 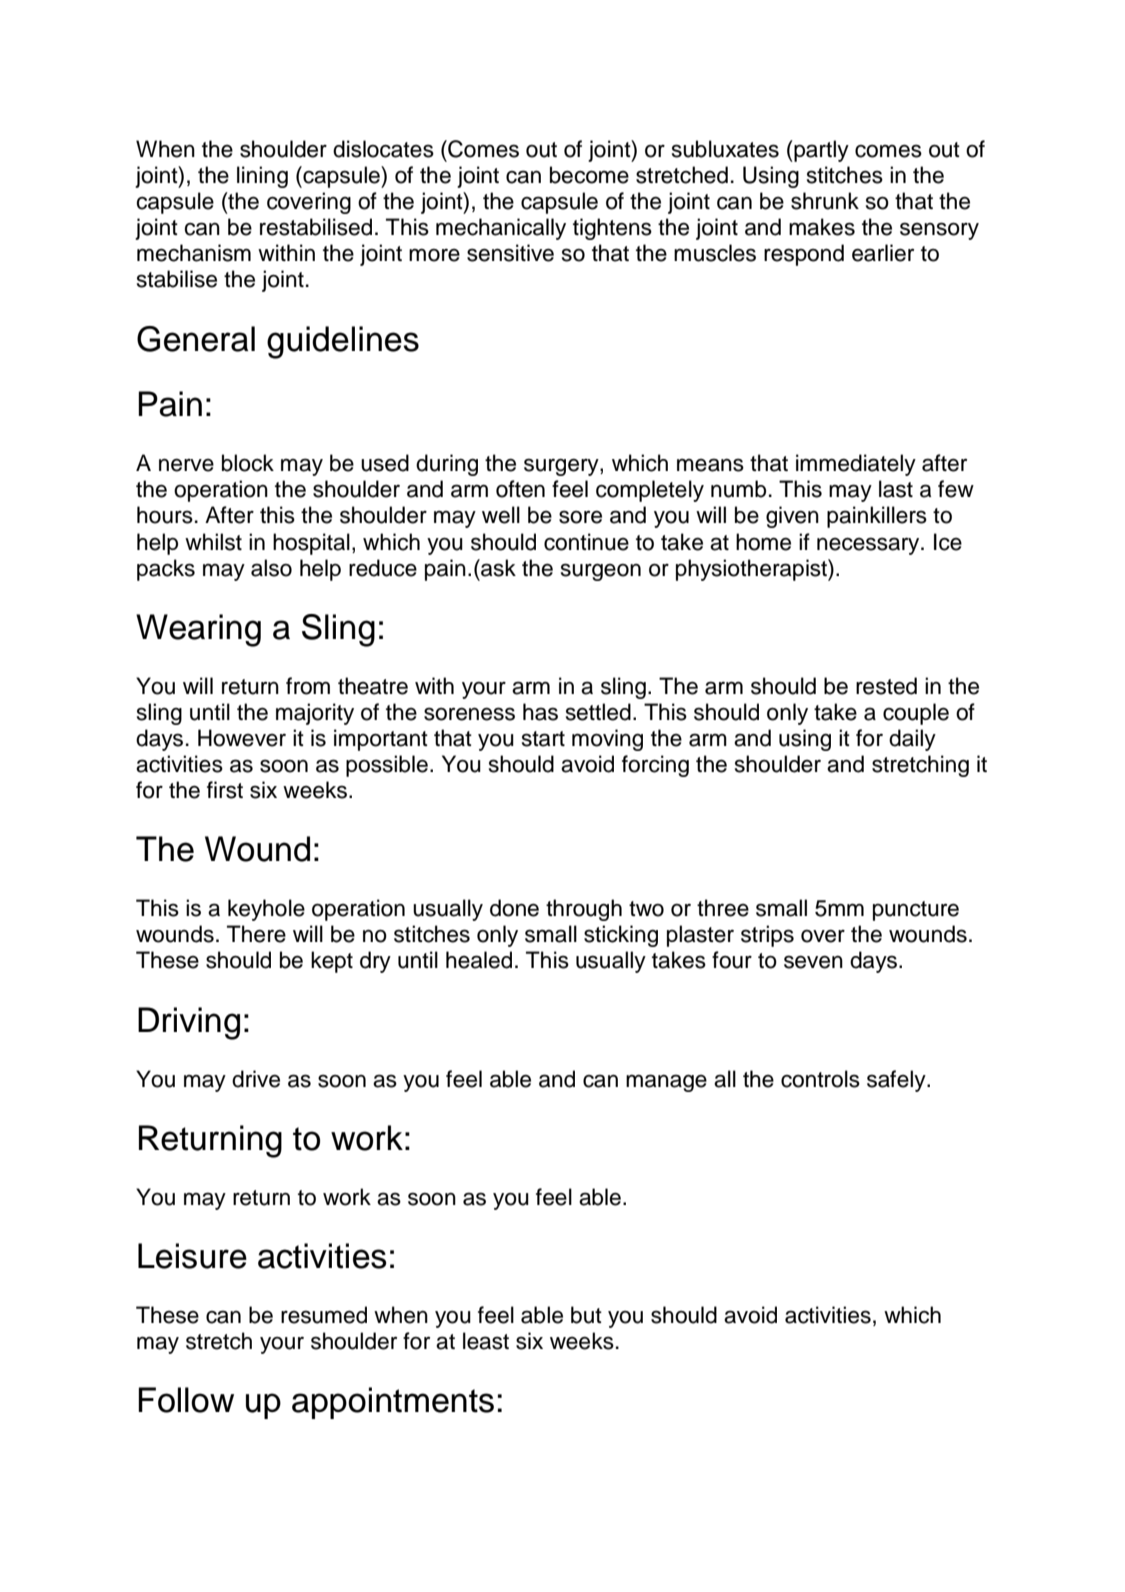 What do you see at coordinates (621, 936) in the screenshot?
I see `sticking` at bounding box center [621, 936].
